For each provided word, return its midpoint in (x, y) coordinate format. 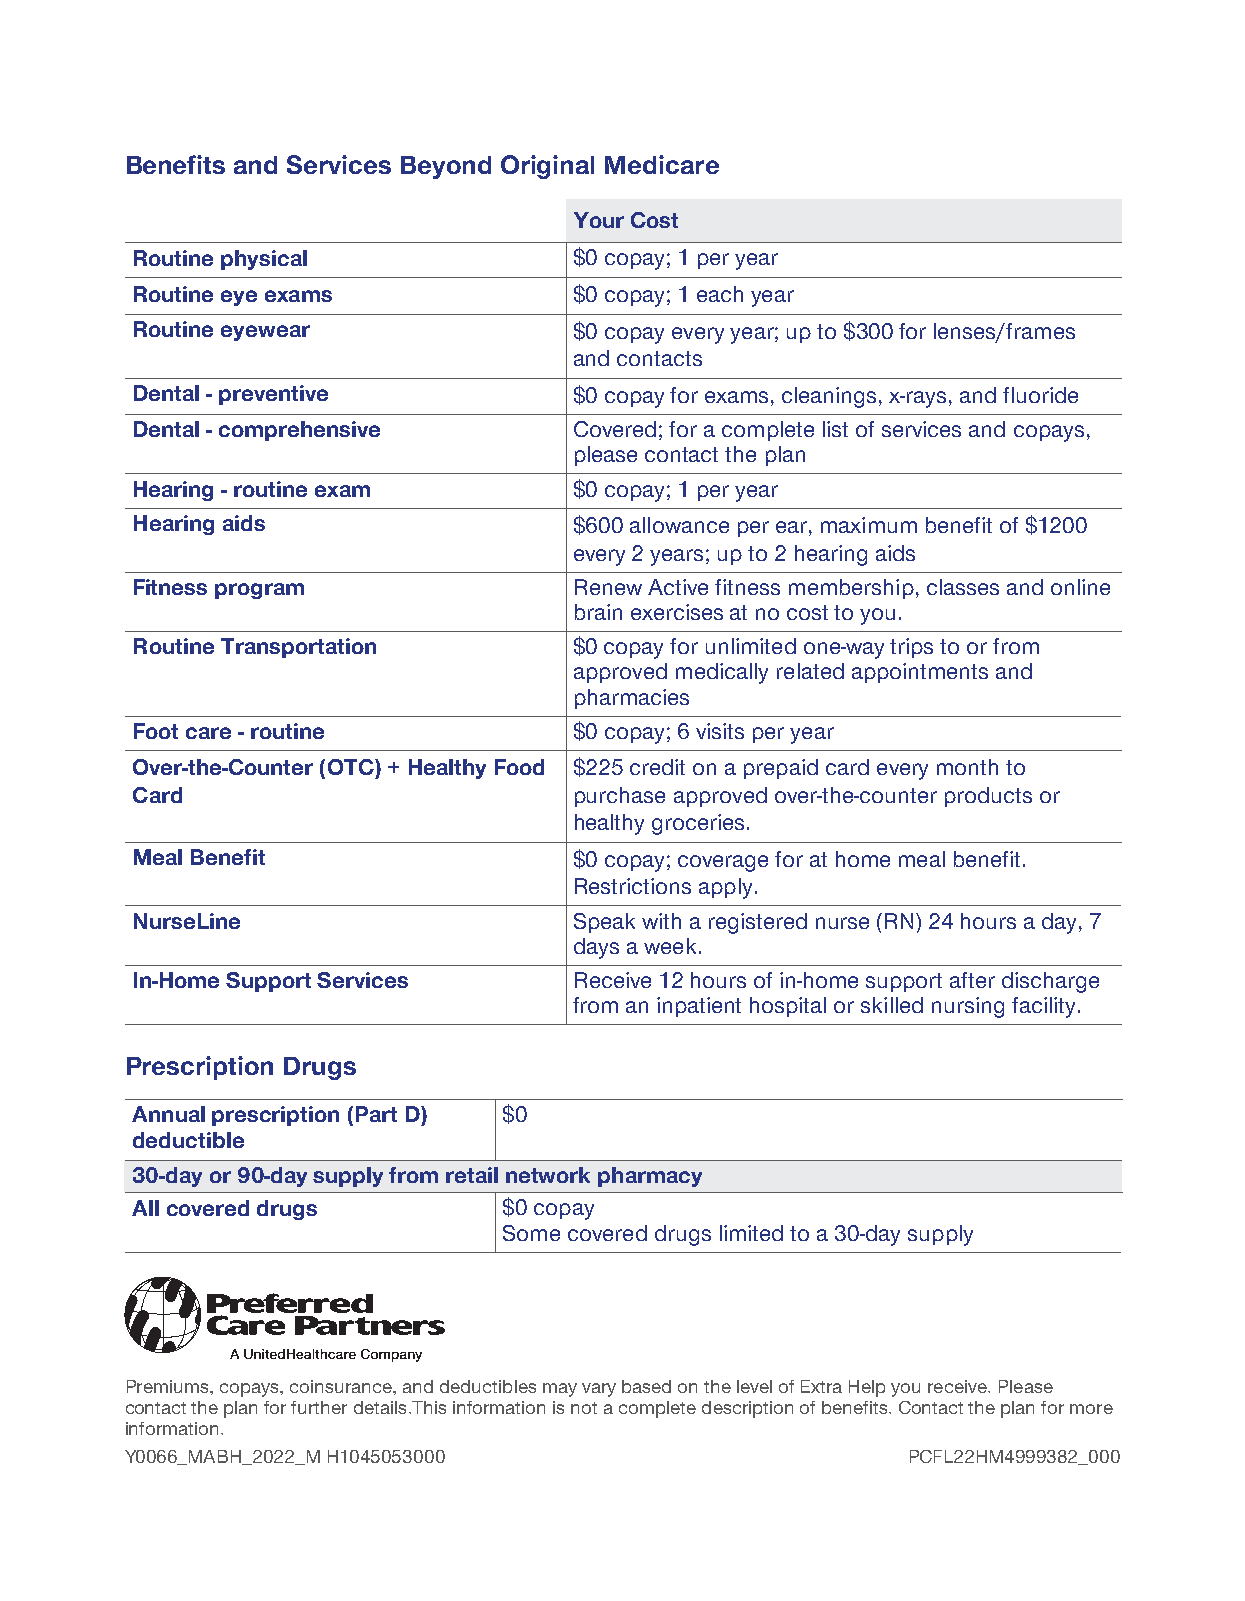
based (646, 1386)
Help (867, 1388)
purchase (620, 797)
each (720, 294)
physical (264, 260)
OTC (352, 767)
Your (599, 220)
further (319, 1407)
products (988, 797)
